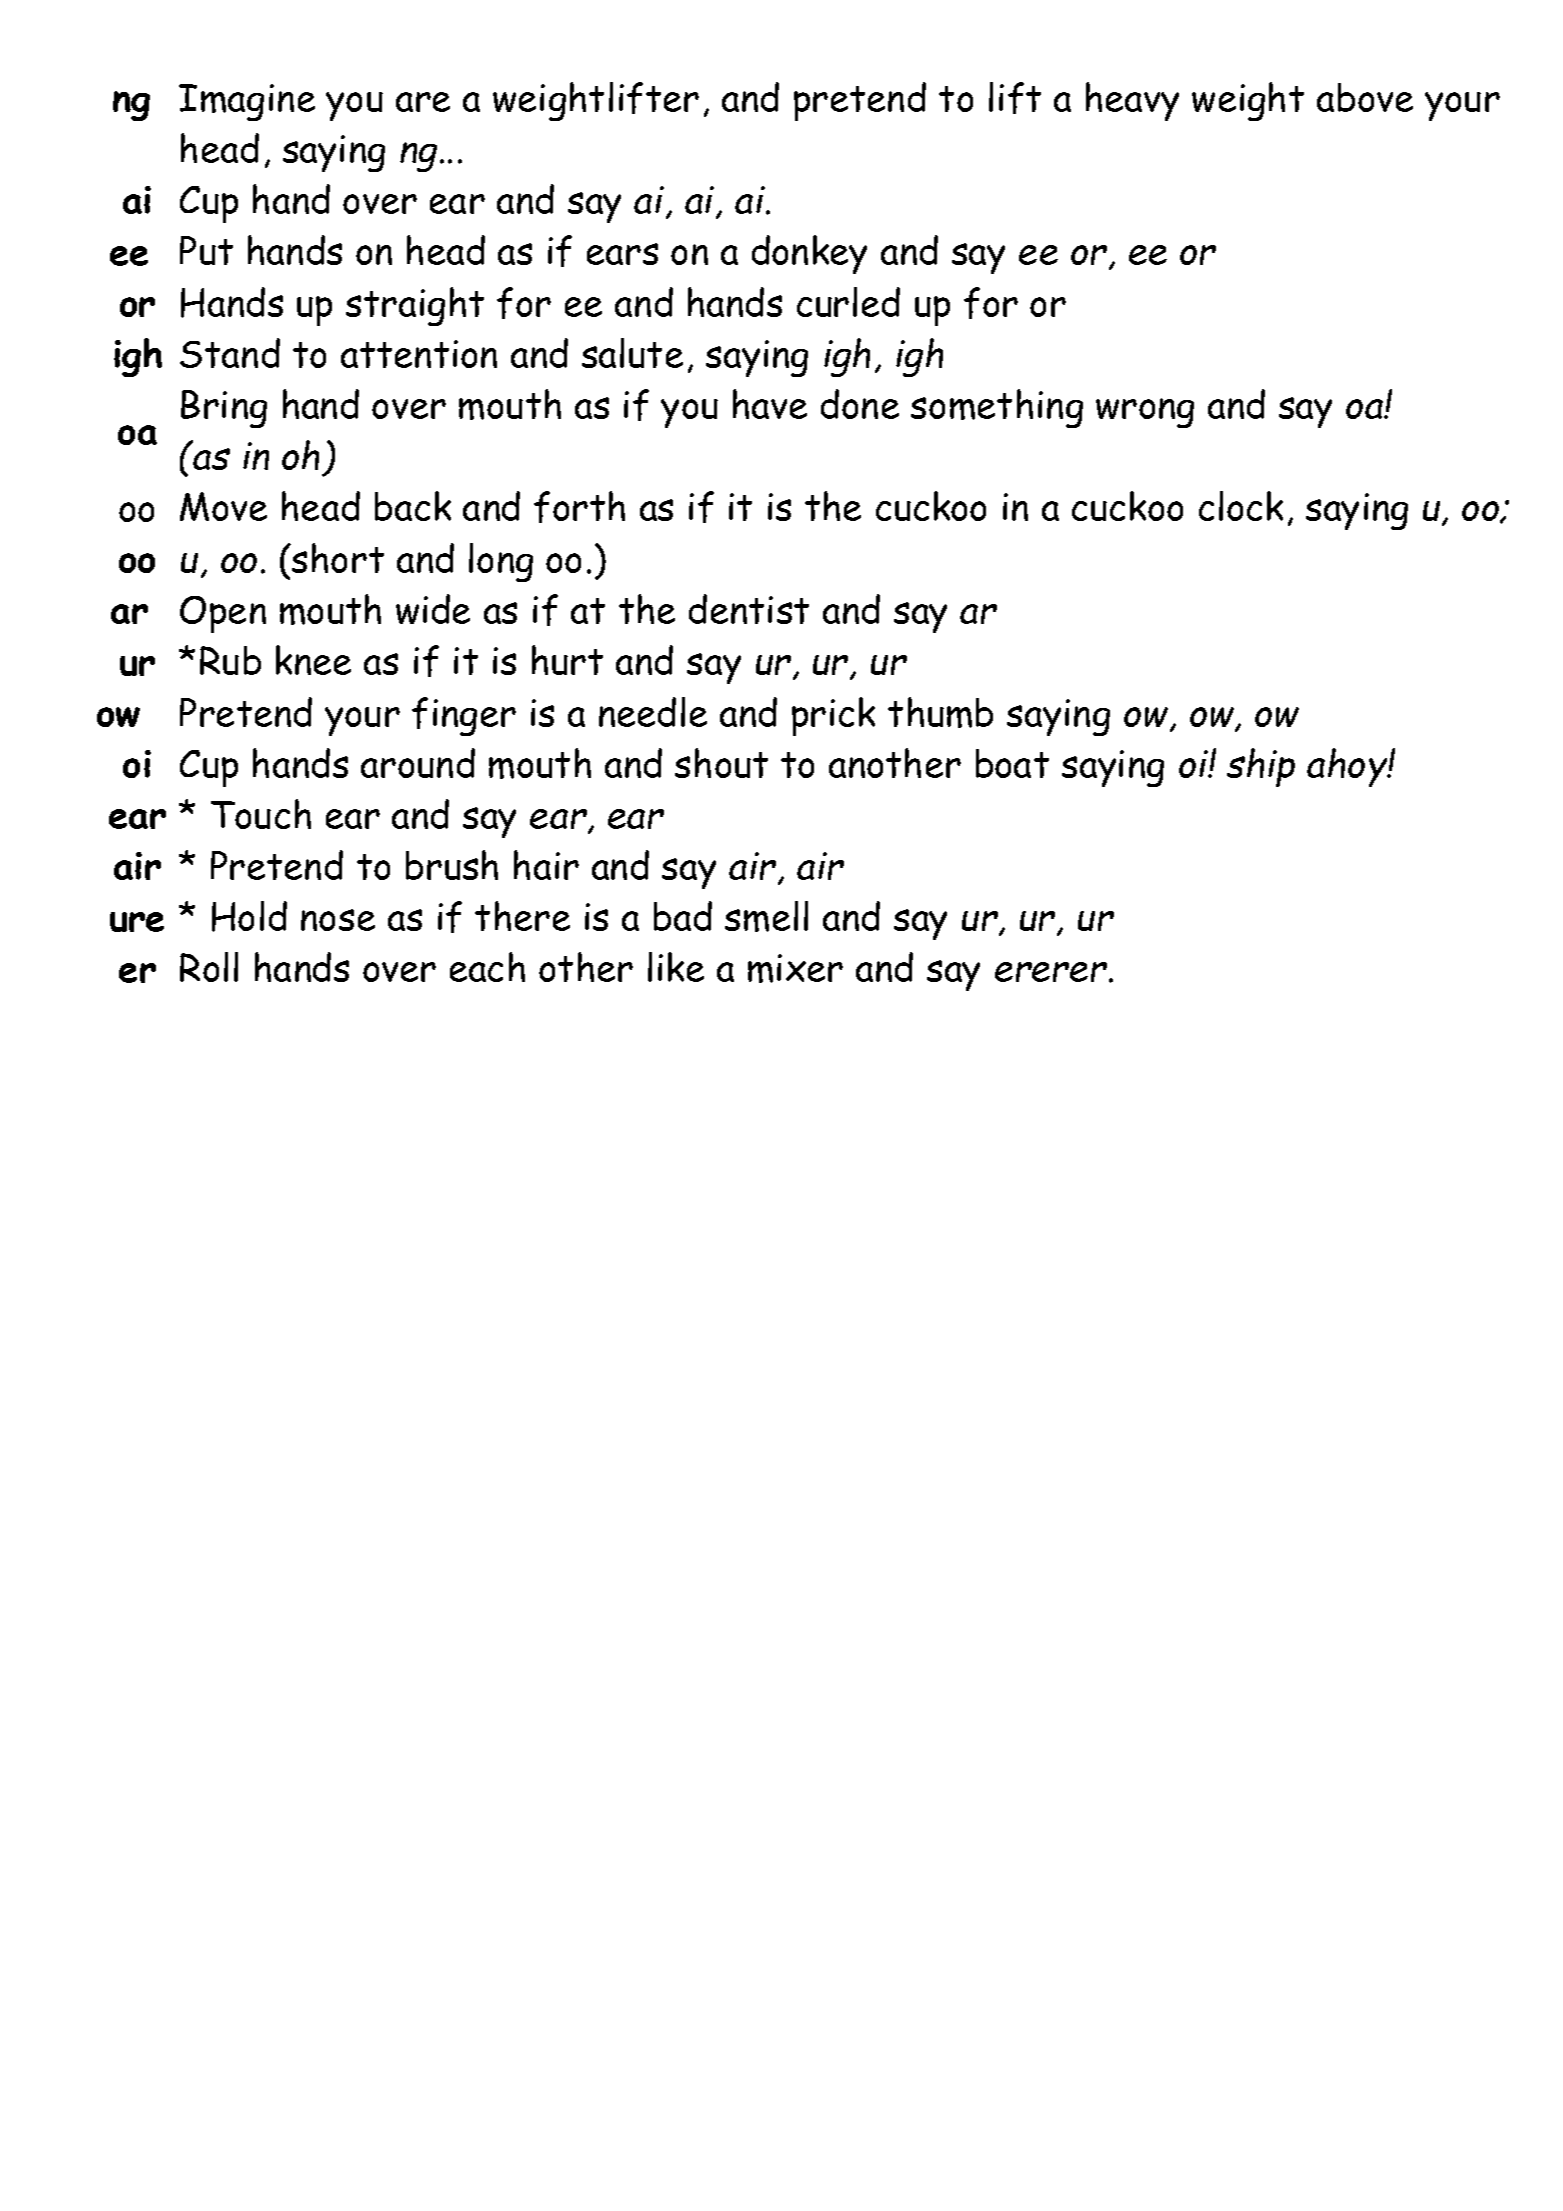 This screenshot has width=1563, height=2211. Describe the element at coordinates (247, 102) in the screenshot. I see `Imagine` at that location.
